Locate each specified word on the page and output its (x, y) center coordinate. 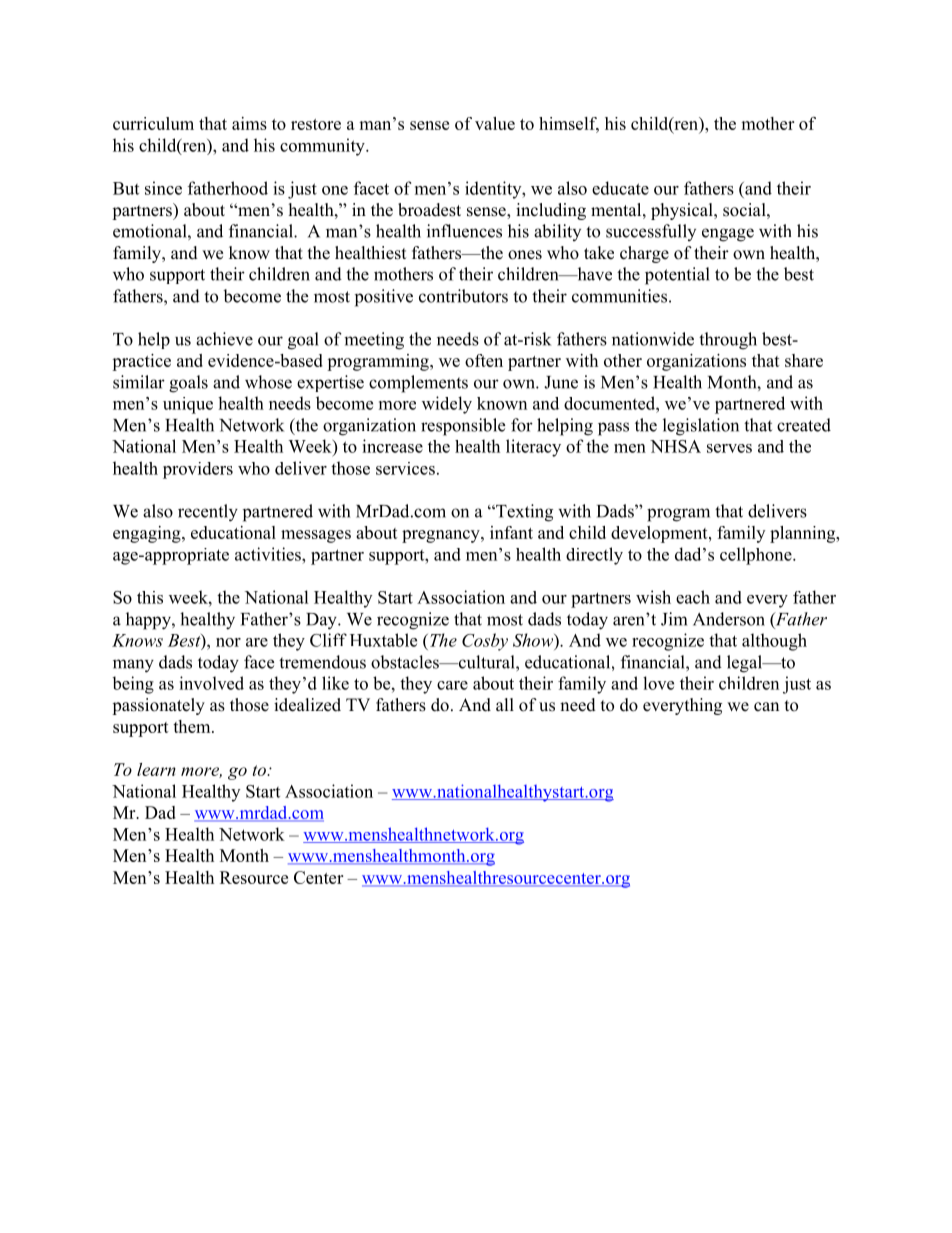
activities (269, 554)
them (193, 726)
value (495, 123)
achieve (224, 339)
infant (511, 532)
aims (249, 123)
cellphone (757, 556)
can (766, 707)
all (505, 704)
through (728, 341)
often (484, 360)
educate (620, 188)
